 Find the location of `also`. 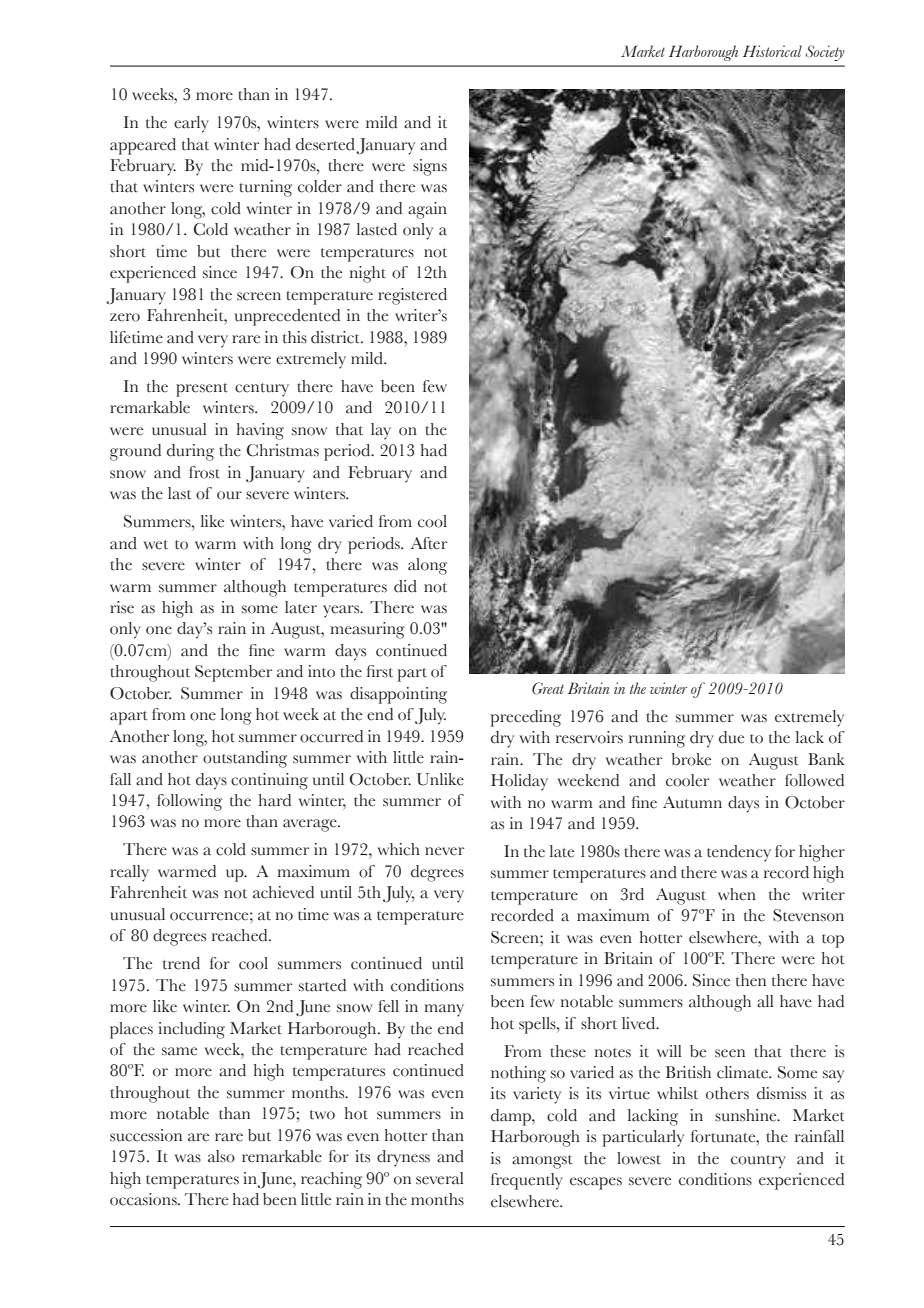

also is located at coordinates (221, 1156).
